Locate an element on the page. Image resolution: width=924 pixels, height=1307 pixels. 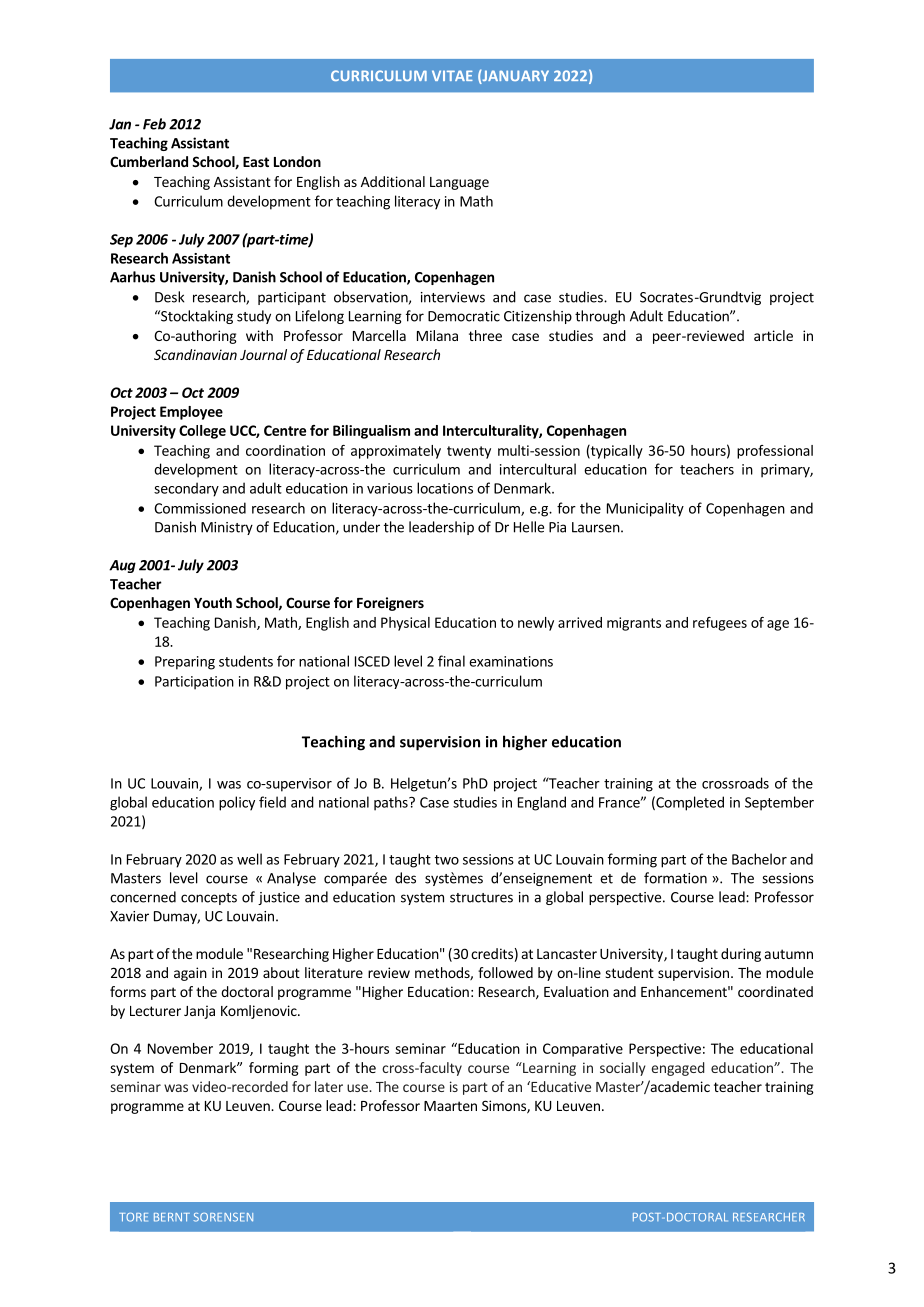
through is located at coordinates (600, 317).
